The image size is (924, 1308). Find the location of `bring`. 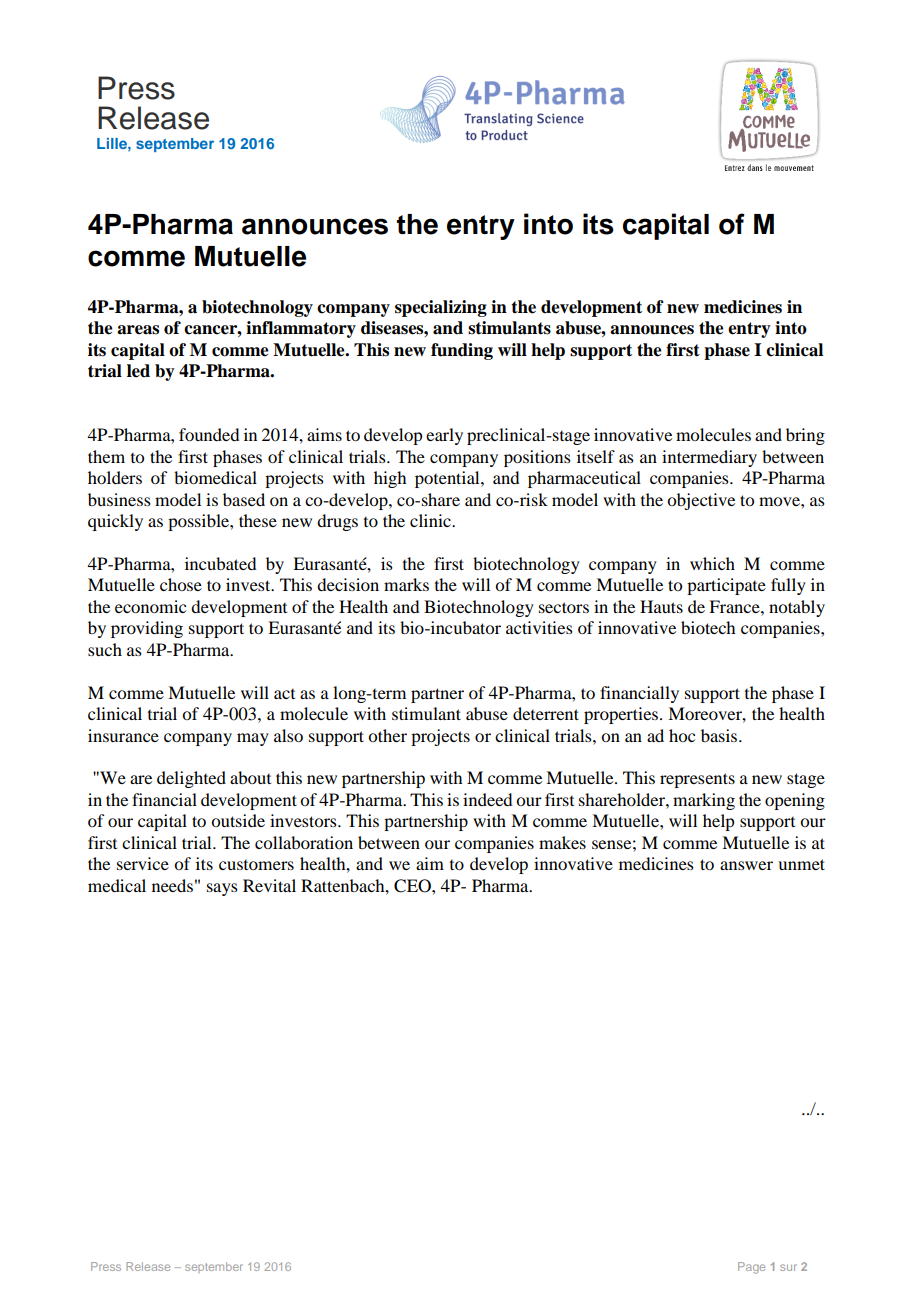

bring is located at coordinates (805, 436).
